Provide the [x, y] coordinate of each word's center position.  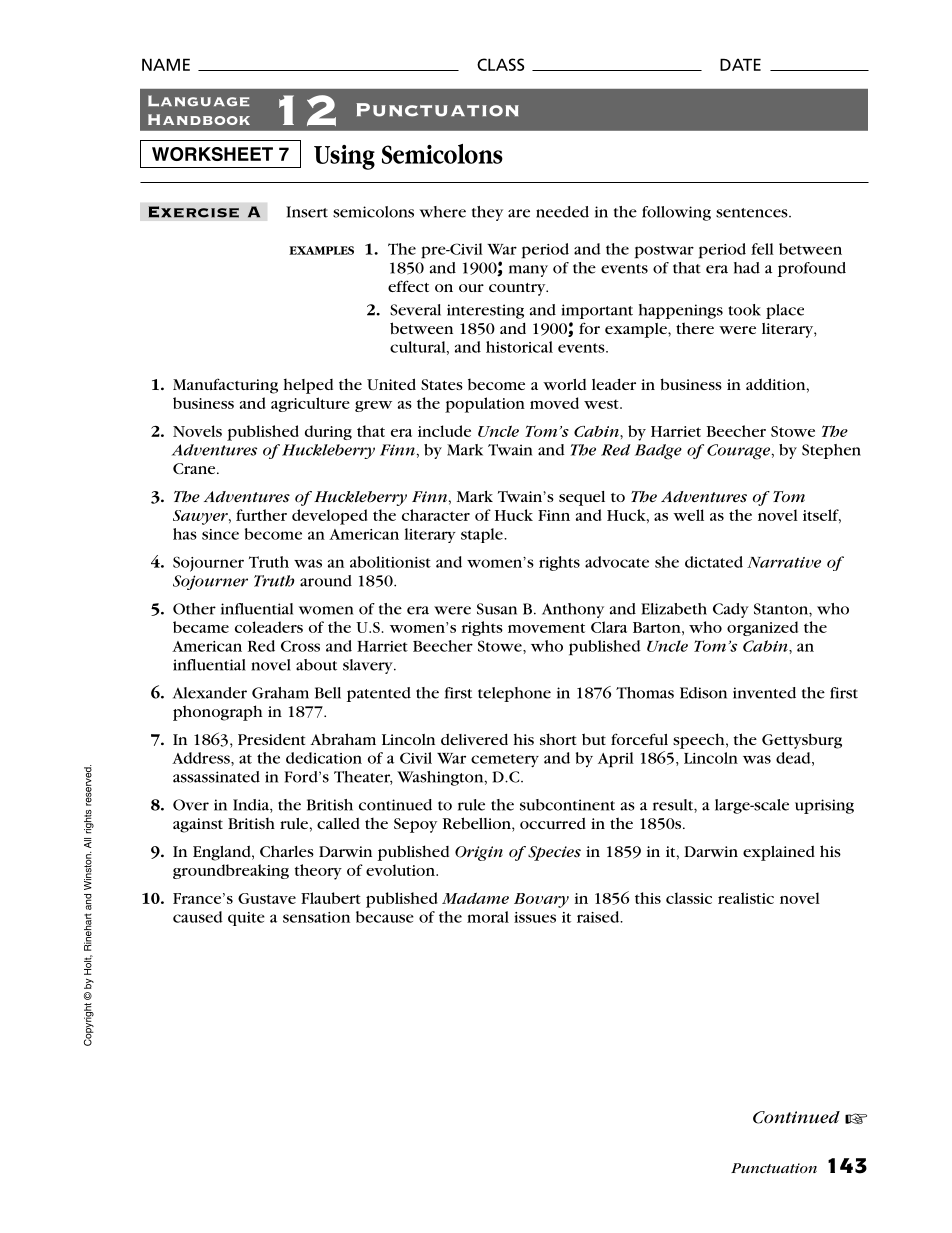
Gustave [267, 898]
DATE [740, 64]
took [744, 310]
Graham [280, 693]
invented [764, 693]
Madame [475, 898]
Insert [307, 212]
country [518, 289]
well [688, 515]
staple [483, 535]
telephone [514, 694]
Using [344, 157]
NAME [166, 64]
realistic [746, 898]
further [261, 515]
